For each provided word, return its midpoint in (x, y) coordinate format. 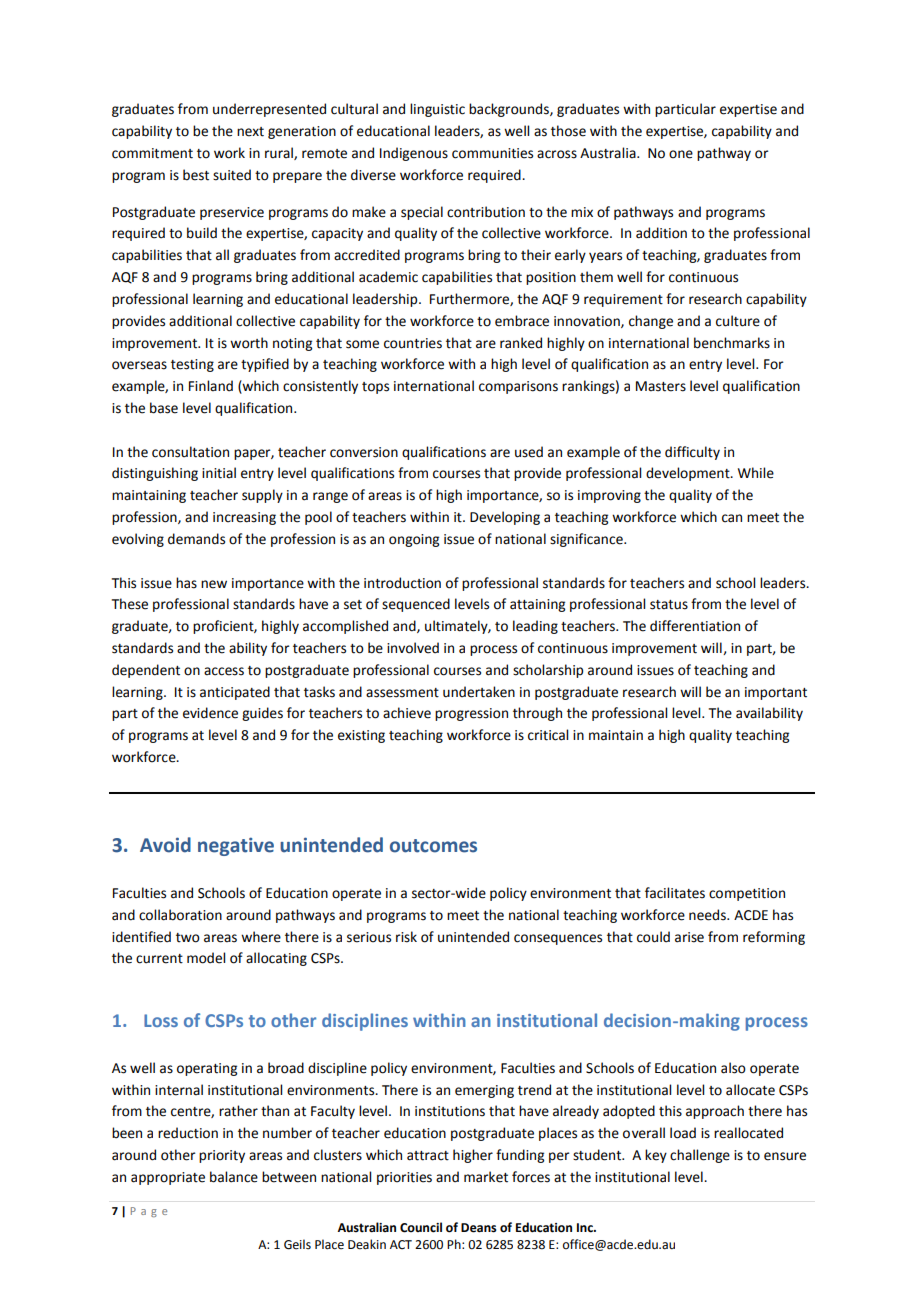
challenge (700, 1156)
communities (492, 153)
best (196, 175)
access (224, 671)
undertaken (479, 692)
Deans (479, 1228)
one (681, 154)
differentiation (695, 626)
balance (234, 1177)
